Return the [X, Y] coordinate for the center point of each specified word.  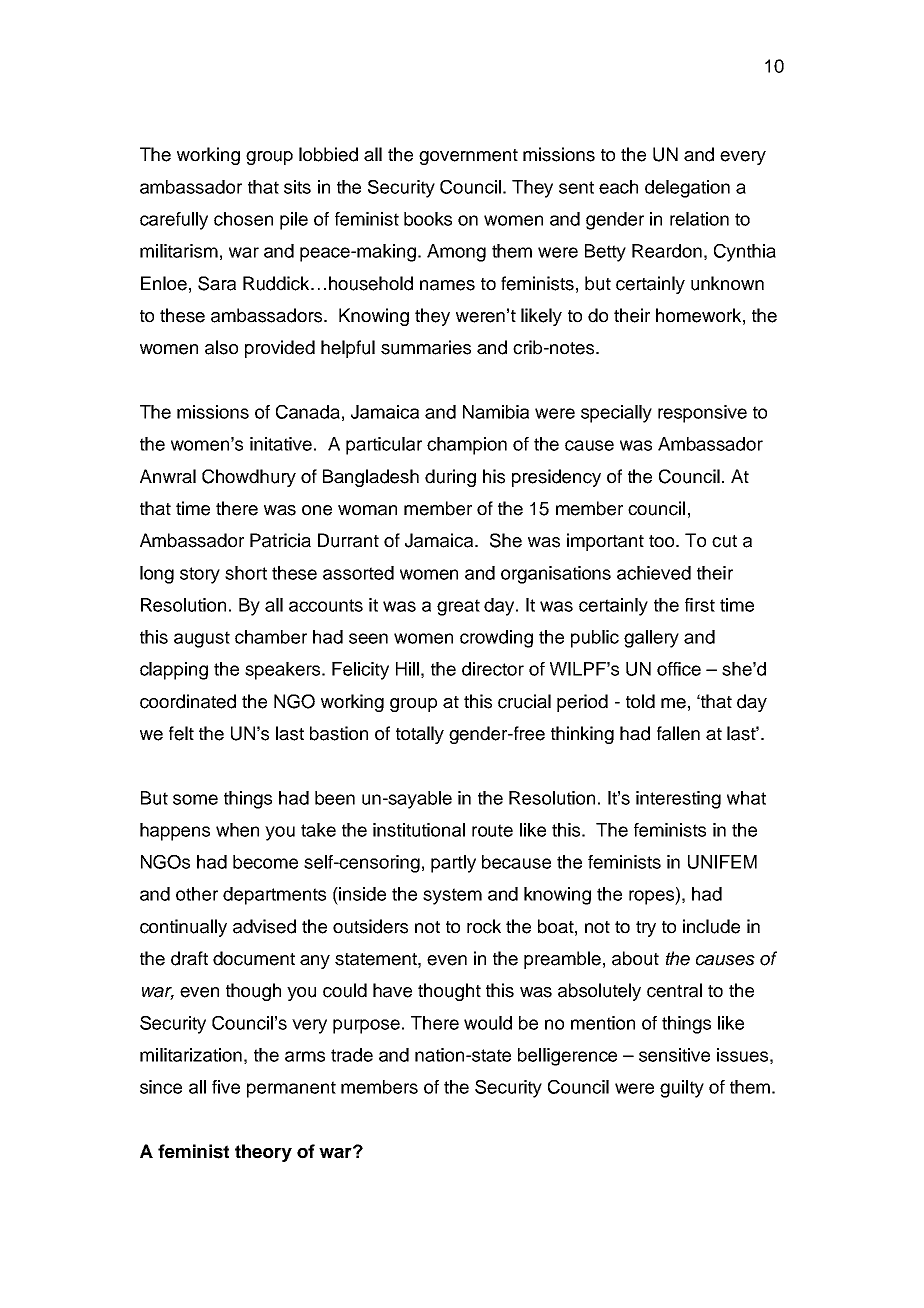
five [226, 1087]
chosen [243, 219]
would [488, 1023]
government [468, 157]
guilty [682, 1089]
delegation [687, 189]
